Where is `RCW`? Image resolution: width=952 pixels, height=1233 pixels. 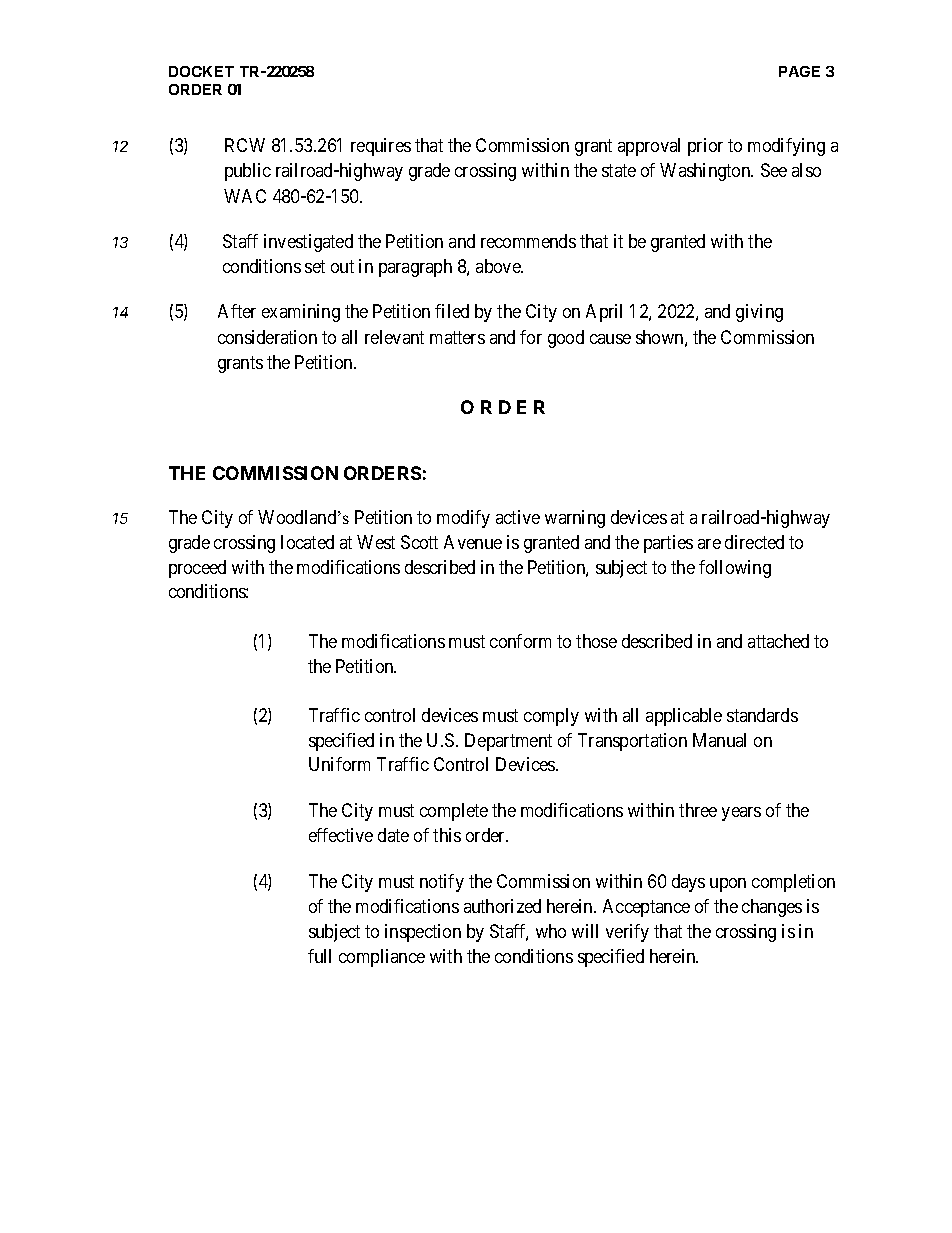
RCW is located at coordinates (245, 145).
